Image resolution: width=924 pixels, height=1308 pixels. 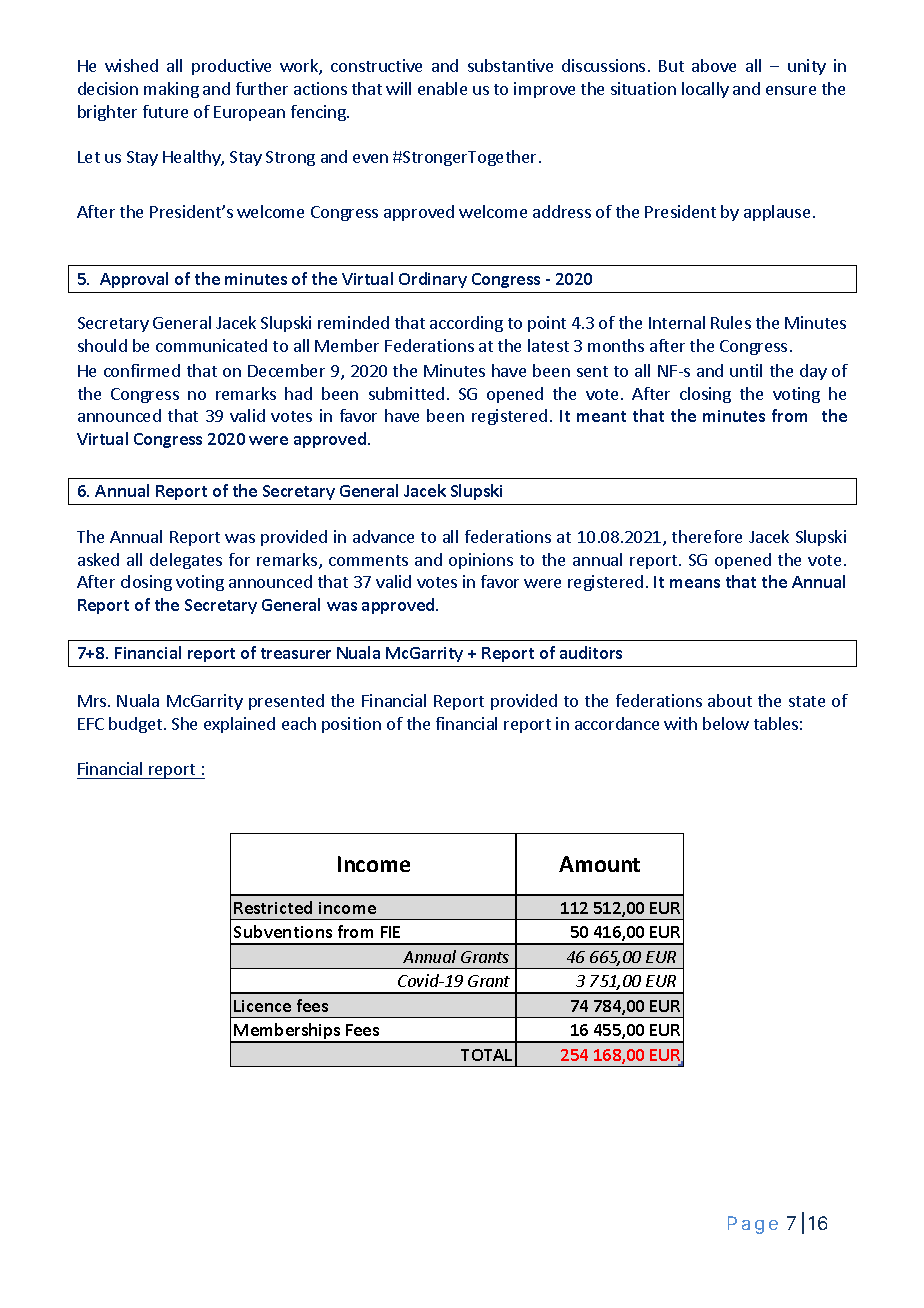 What do you see at coordinates (262, 1006) in the document?
I see `Licence` at bounding box center [262, 1006].
